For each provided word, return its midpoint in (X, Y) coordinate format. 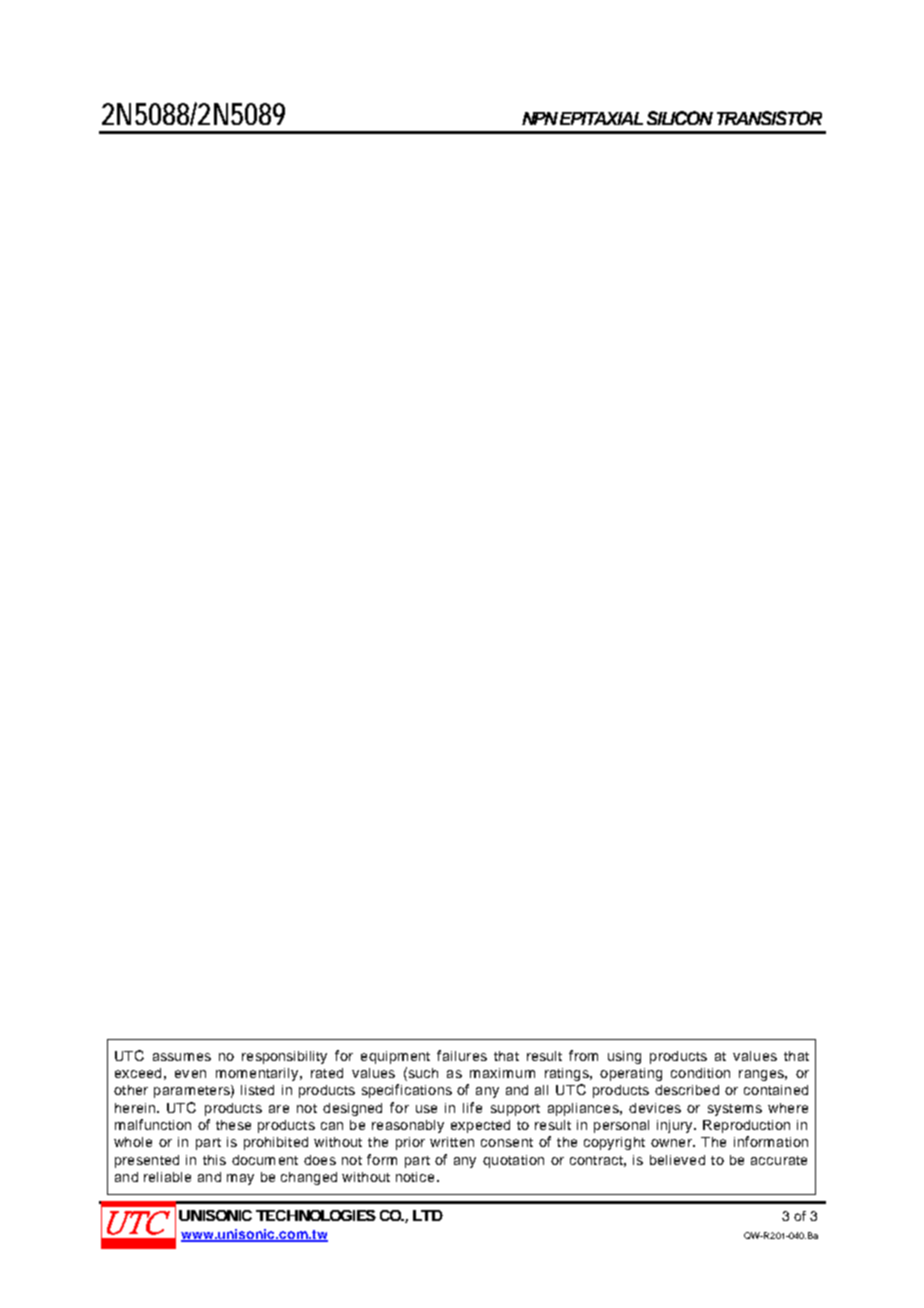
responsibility (284, 1057)
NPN (540, 118)
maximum (502, 1073)
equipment (395, 1057)
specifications (407, 1091)
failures (462, 1055)
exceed (138, 1073)
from (583, 1055)
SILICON (680, 118)
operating (631, 1074)
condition (700, 1073)
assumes (182, 1057)
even (190, 1074)
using (624, 1057)
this (214, 1160)
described (687, 1090)
